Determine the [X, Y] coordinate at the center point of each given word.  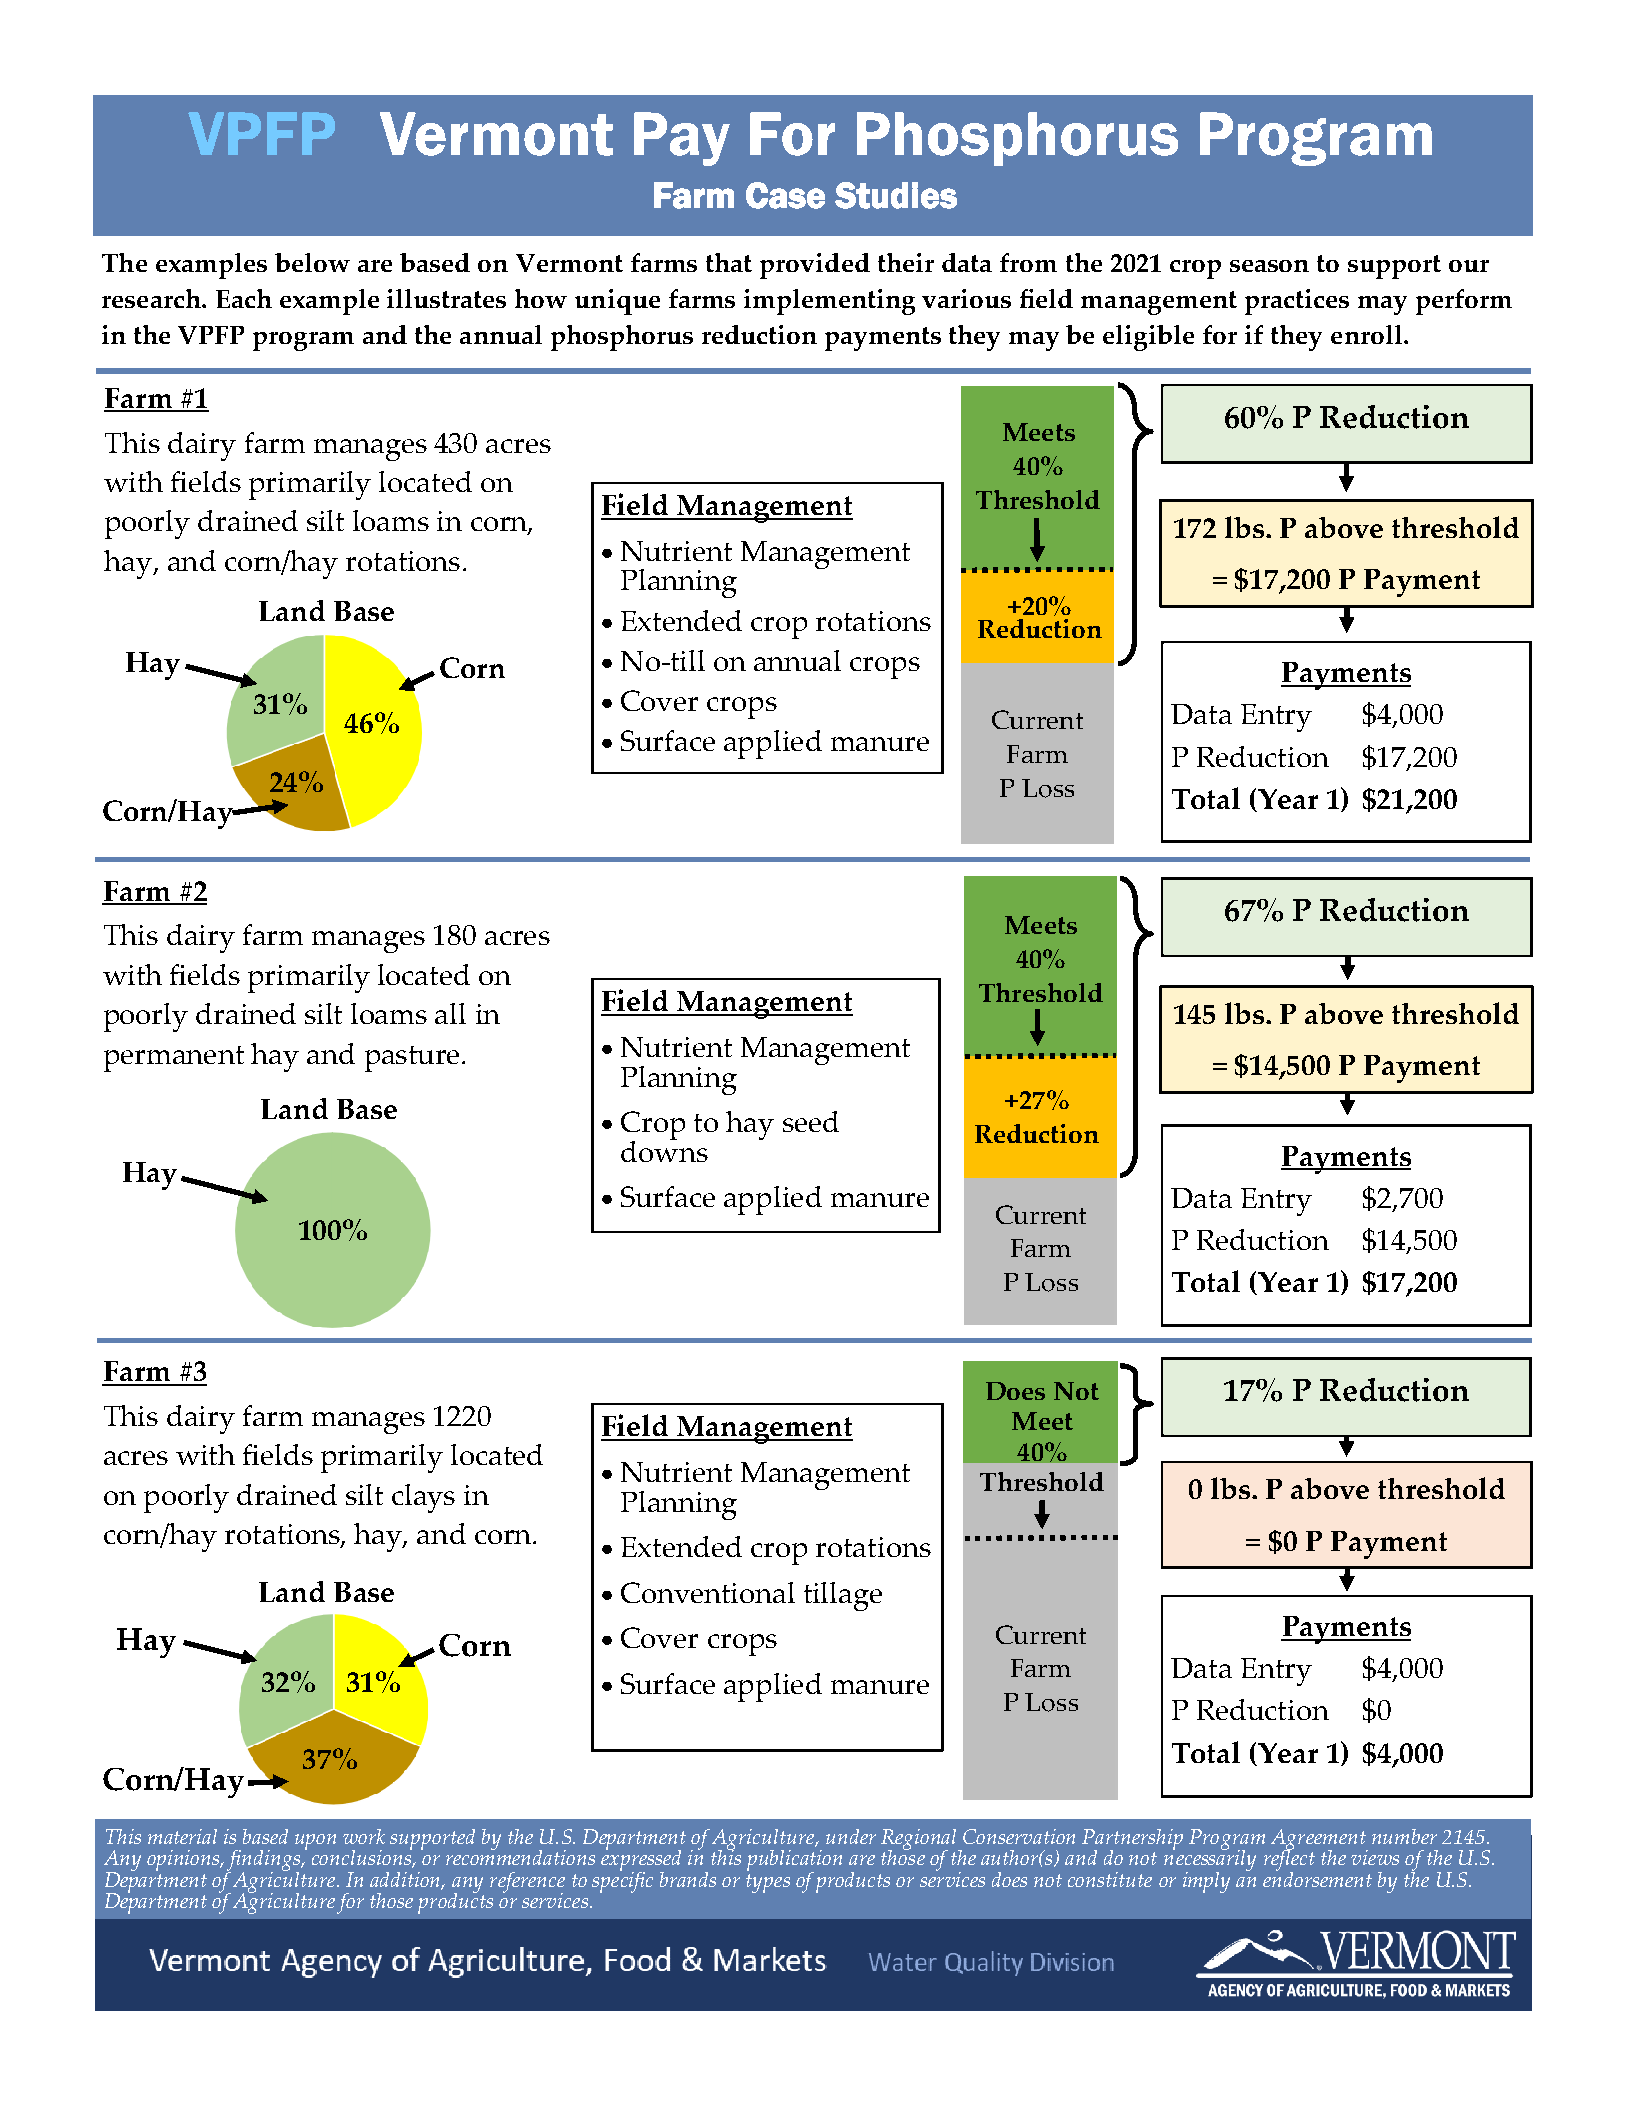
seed [811, 1121]
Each [244, 298]
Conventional [708, 1592]
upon [315, 1842]
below [312, 262]
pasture [412, 1059]
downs [664, 1150]
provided [815, 266]
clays [423, 1498]
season [1269, 266]
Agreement [1319, 1840]
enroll [1366, 334]
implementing [829, 302]
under [851, 1836]
